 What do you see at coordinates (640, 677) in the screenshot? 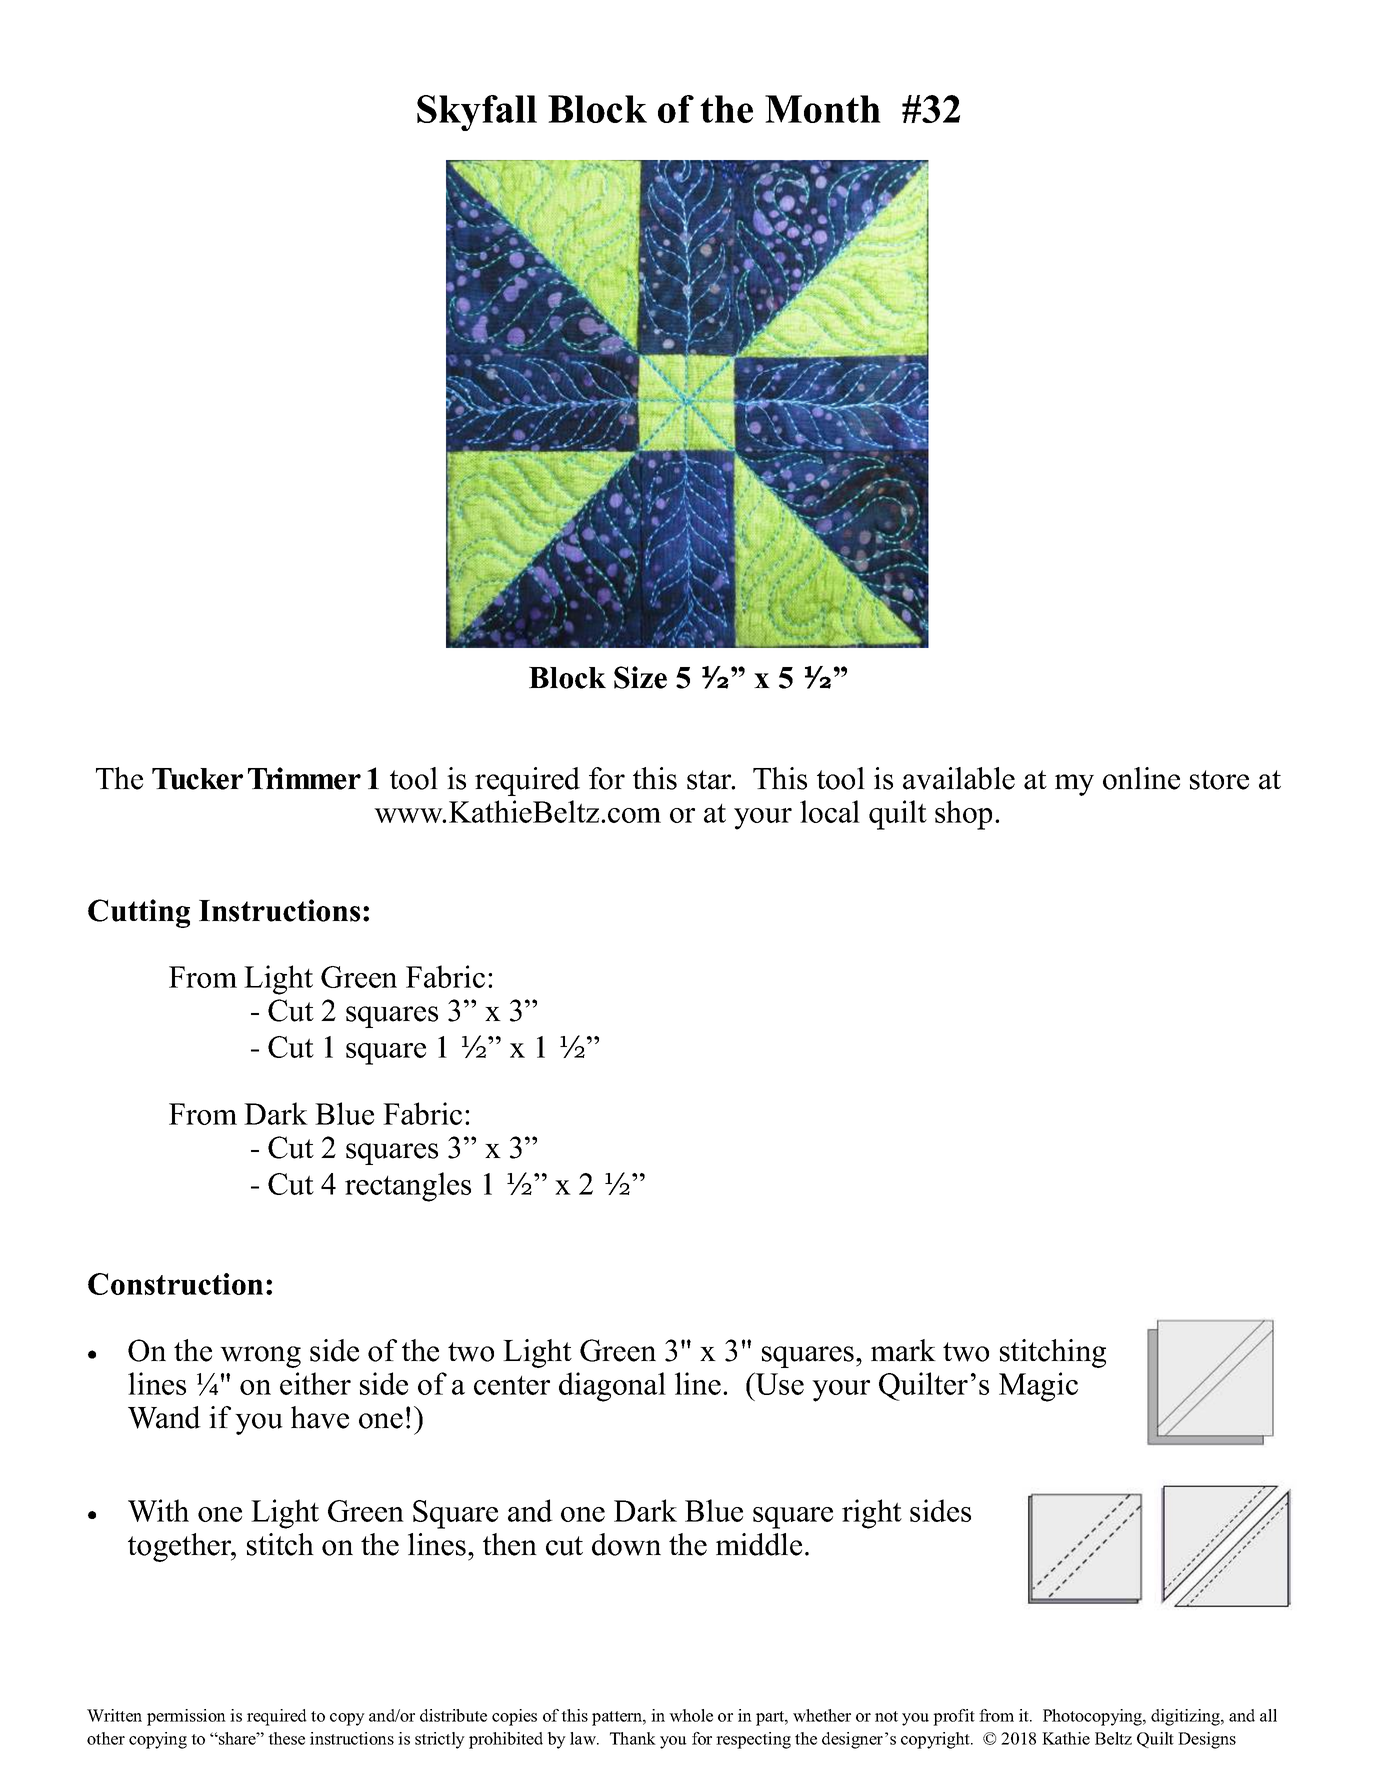
I see `Size` at bounding box center [640, 677].
